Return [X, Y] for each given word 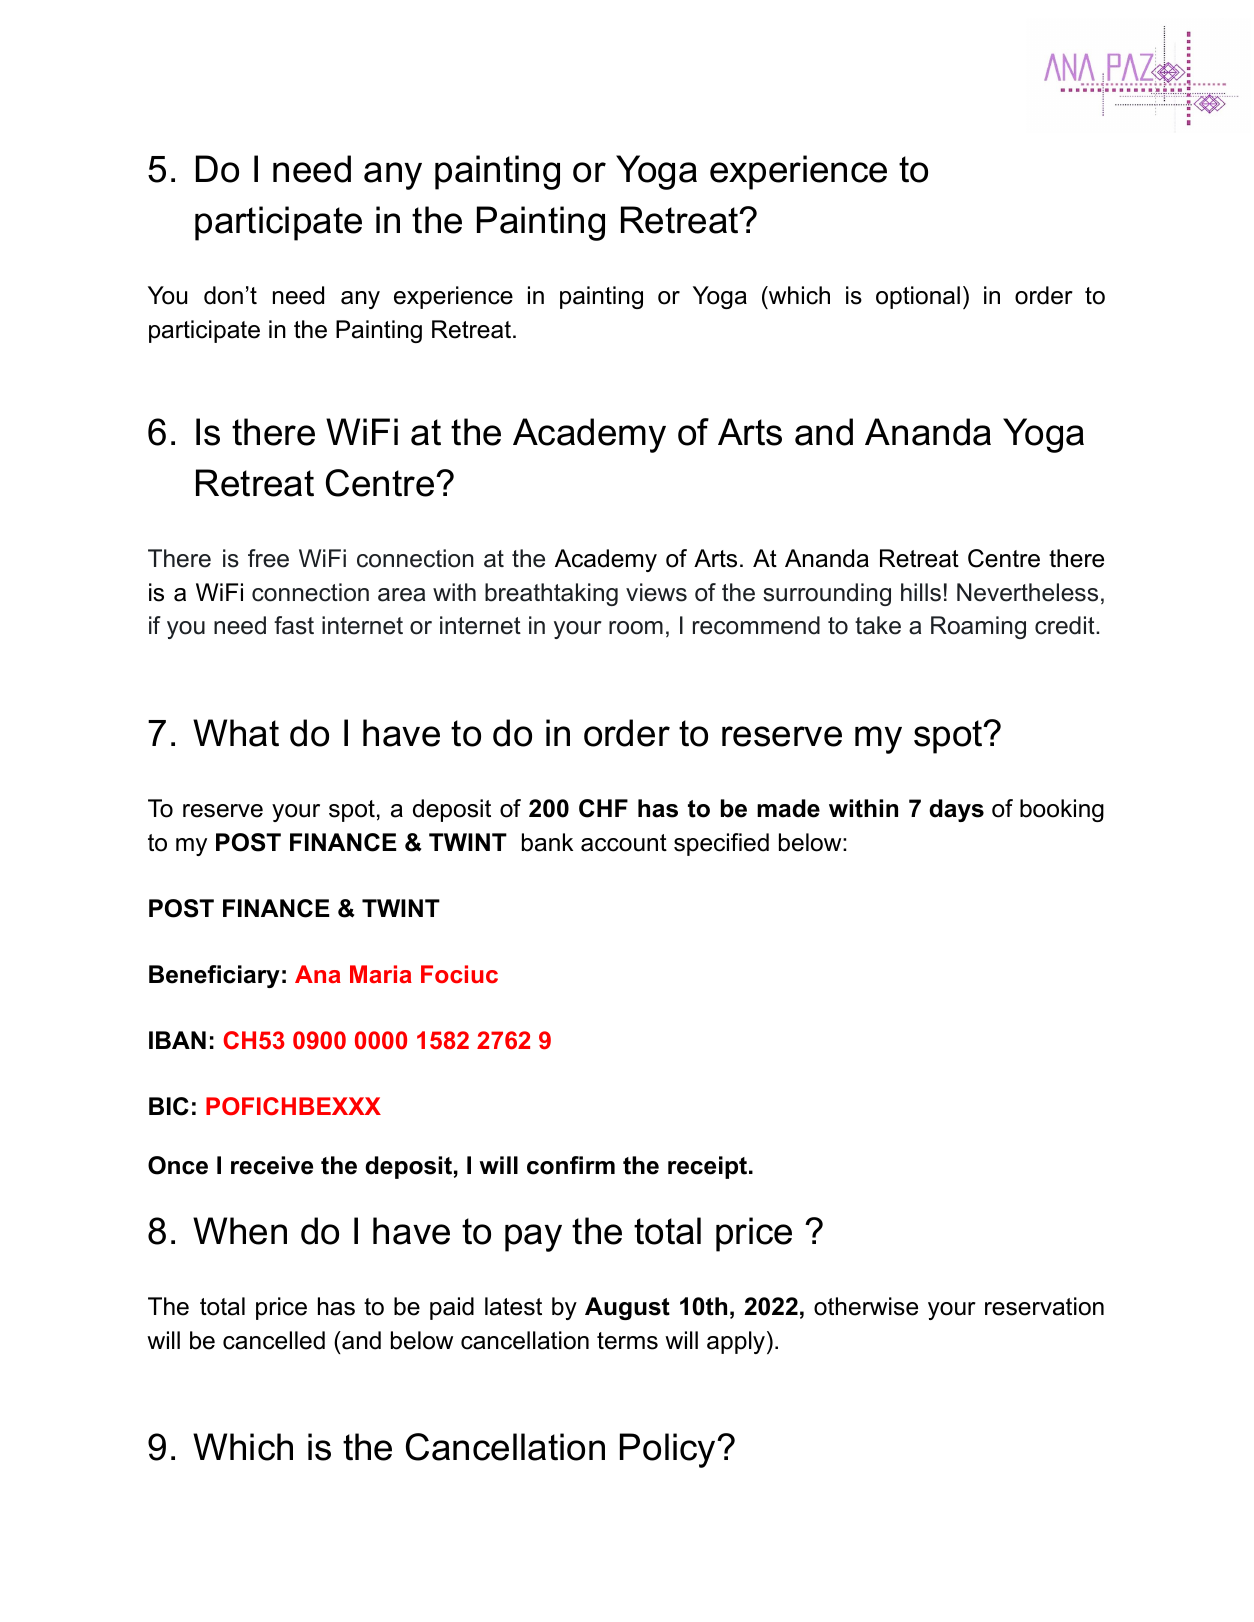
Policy [669, 1450]
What [236, 733]
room [636, 628]
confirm [571, 1165]
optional [918, 297]
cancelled [274, 1340]
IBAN [177, 1040]
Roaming [978, 627]
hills [921, 592]
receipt [707, 1167]
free [268, 558]
